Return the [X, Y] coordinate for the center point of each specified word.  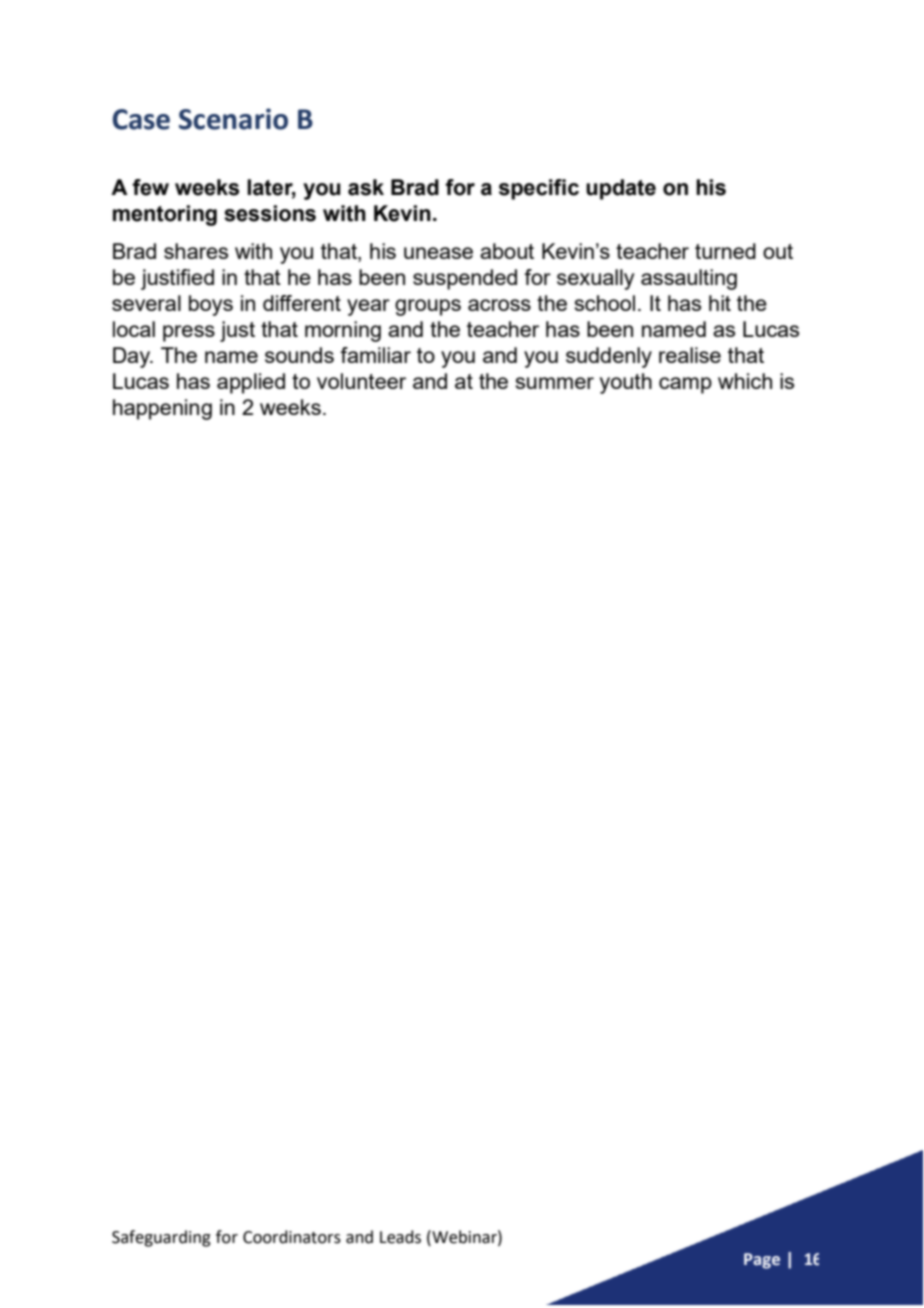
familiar [375, 355]
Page [762, 1261]
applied [251, 383]
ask [366, 187]
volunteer [361, 381]
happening [162, 409]
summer [555, 383]
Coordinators [292, 1237]
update [621, 189]
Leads [400, 1237]
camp [685, 385]
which [745, 381]
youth [626, 383]
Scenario [233, 119]
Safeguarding [161, 1238]
